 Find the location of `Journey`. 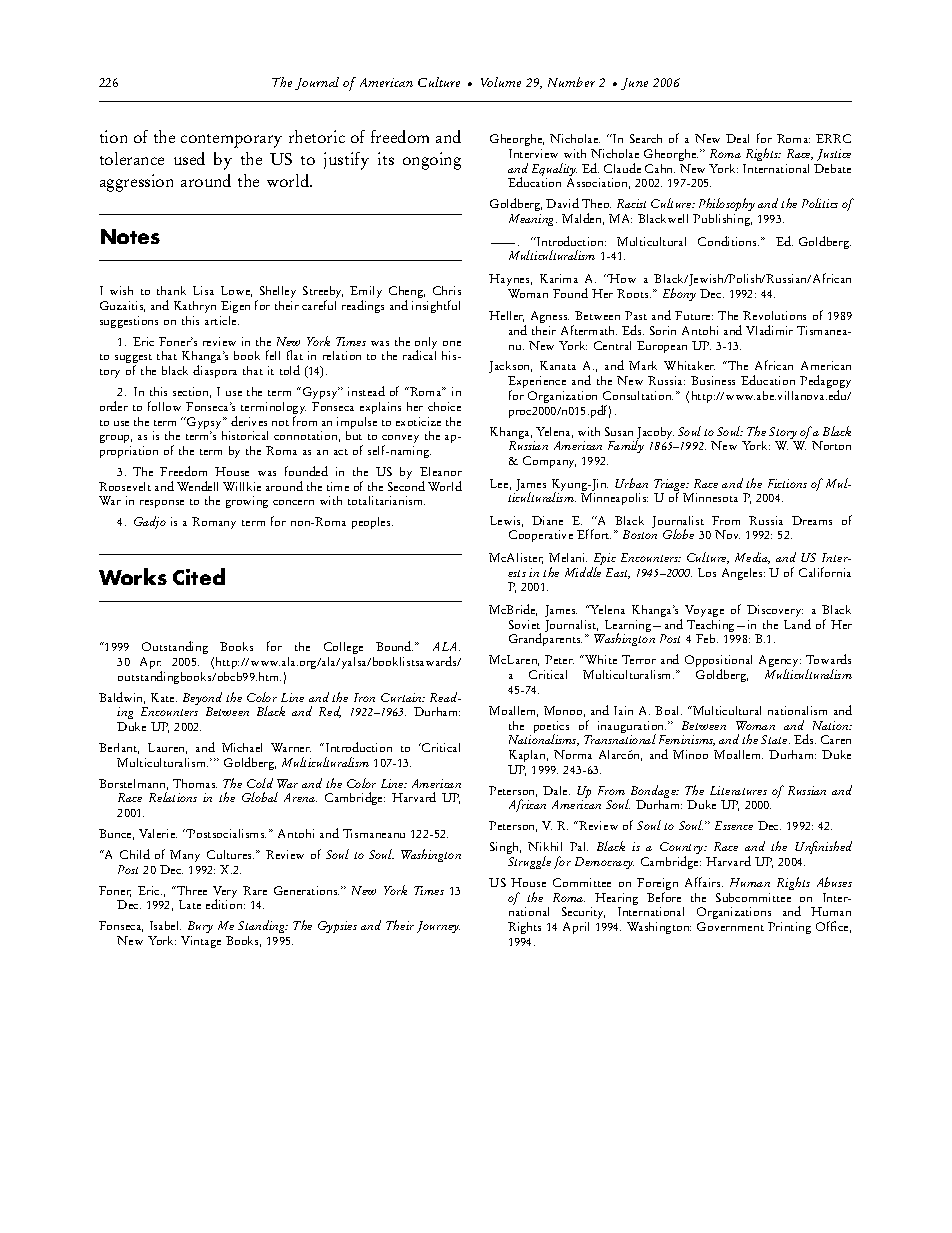

Journey is located at coordinates (438, 927).
